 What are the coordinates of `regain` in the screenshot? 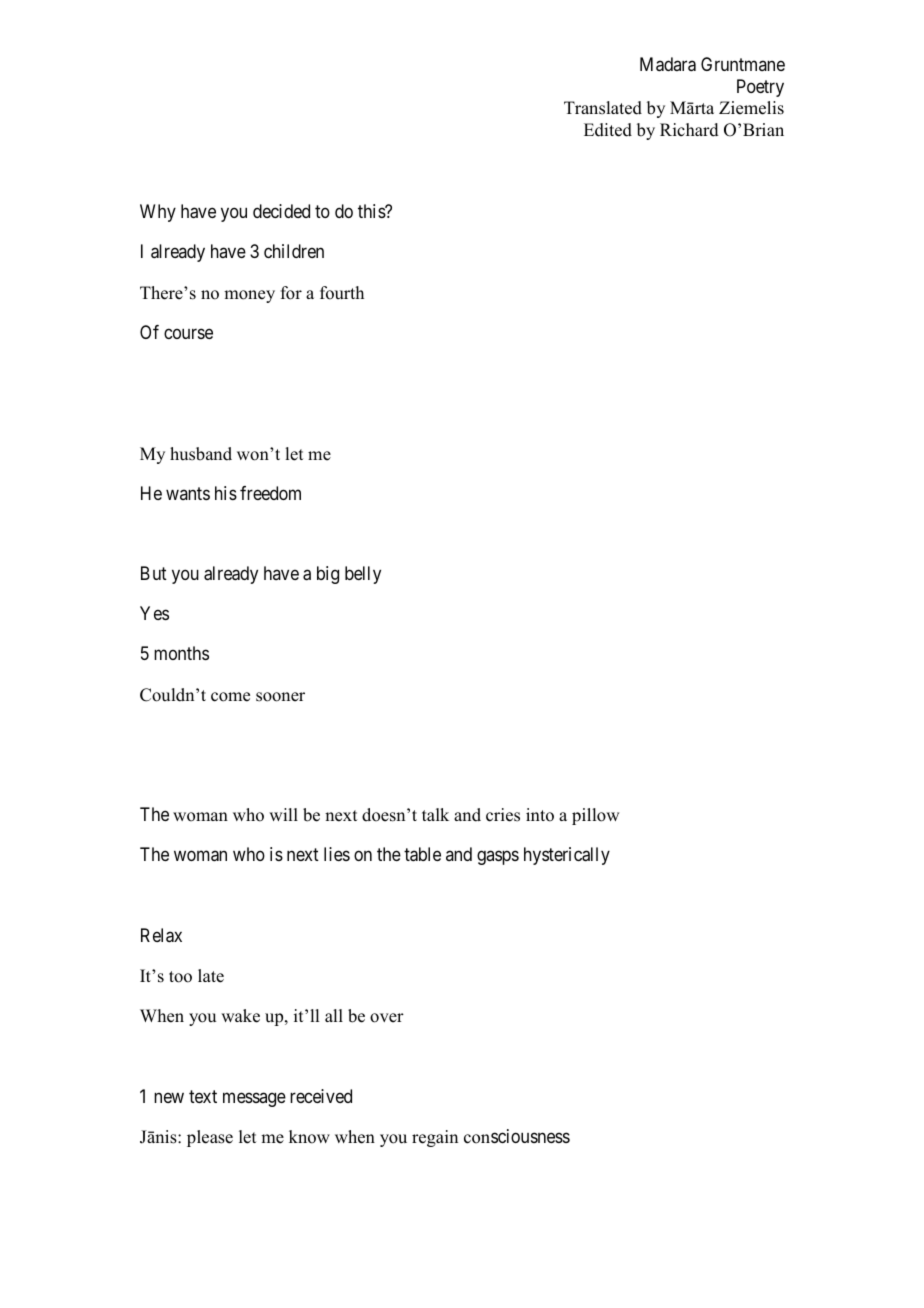 It's located at (435, 1138).
